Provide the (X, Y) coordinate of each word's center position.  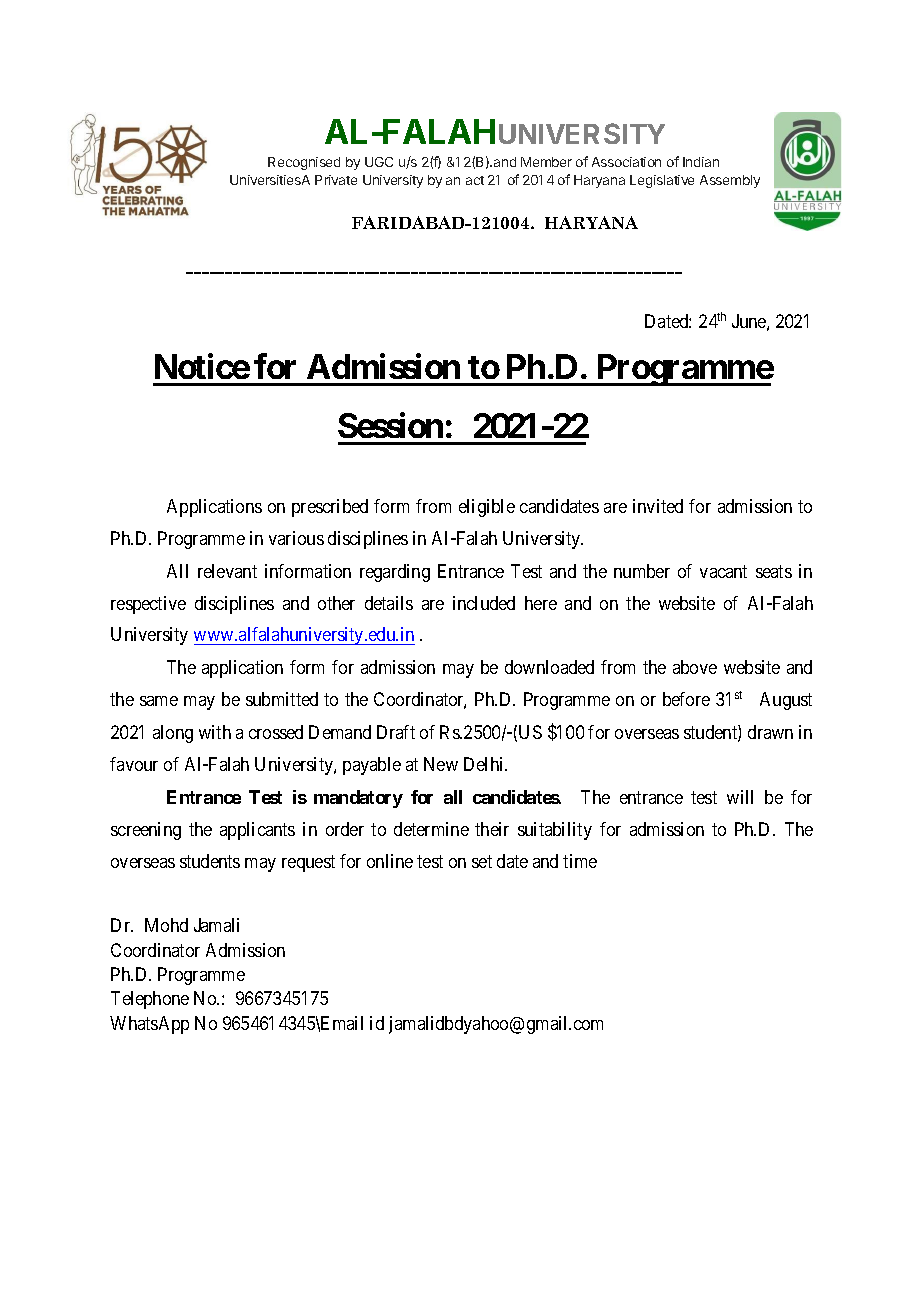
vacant (723, 571)
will (740, 797)
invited (658, 506)
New (441, 764)
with (215, 732)
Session (390, 425)
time (580, 861)
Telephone (150, 1000)
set (482, 861)
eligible (487, 508)
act (475, 180)
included (484, 603)
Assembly (730, 181)
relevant (227, 571)
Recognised (304, 163)
